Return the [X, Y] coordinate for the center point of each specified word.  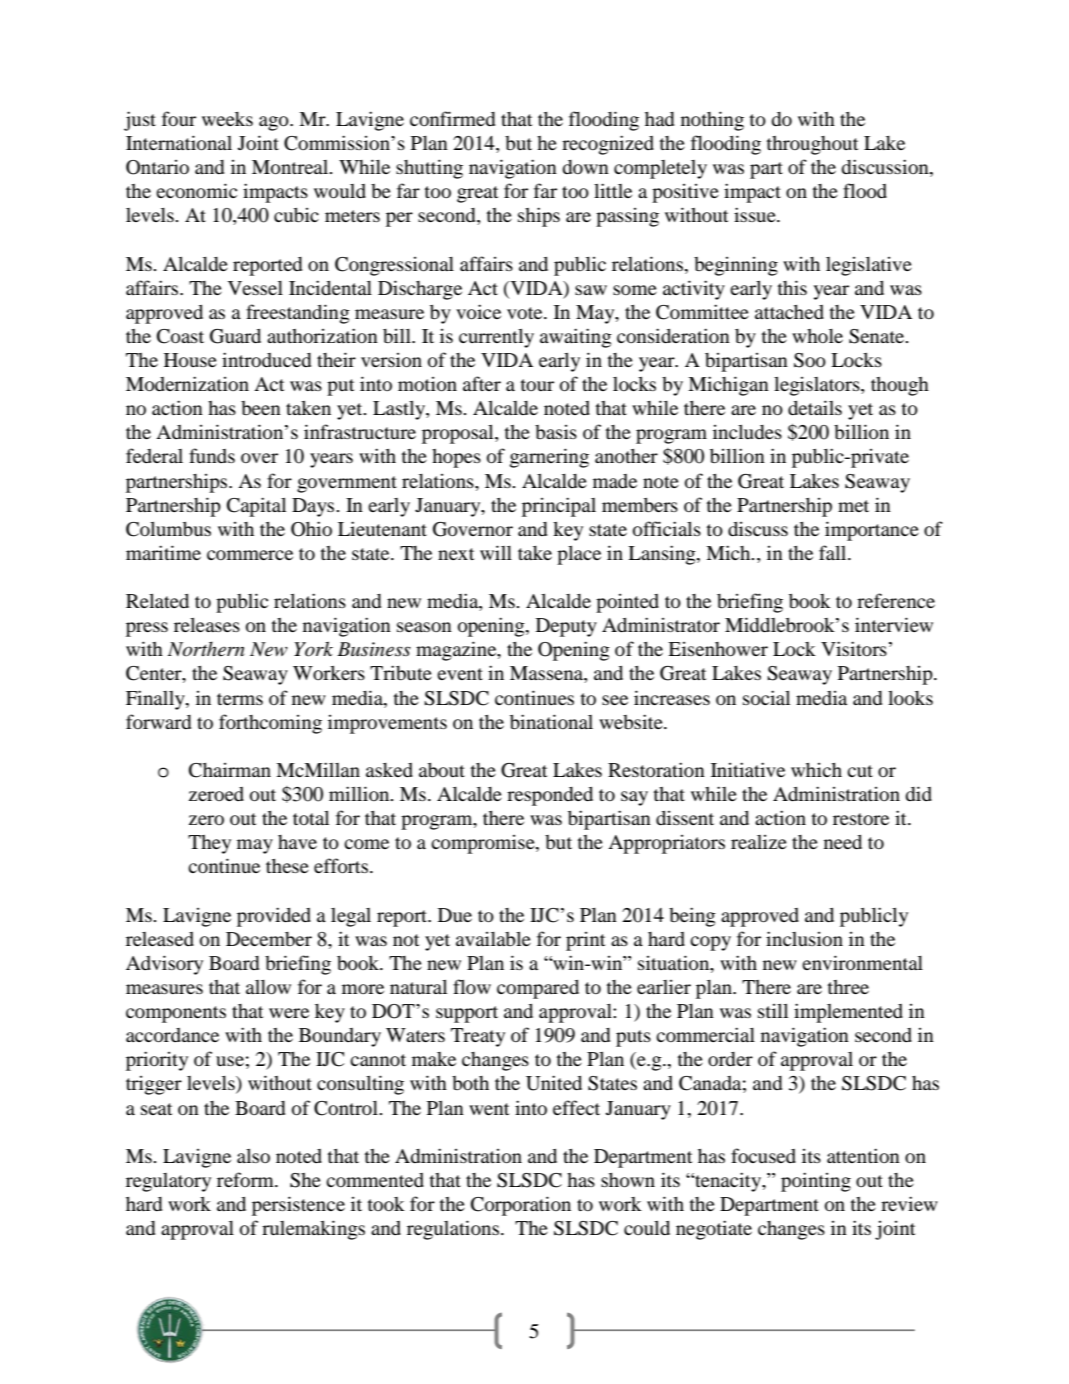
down [585, 167]
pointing [816, 1182]
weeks [227, 119]
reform [246, 1179]
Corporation [521, 1206]
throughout [812, 145]
